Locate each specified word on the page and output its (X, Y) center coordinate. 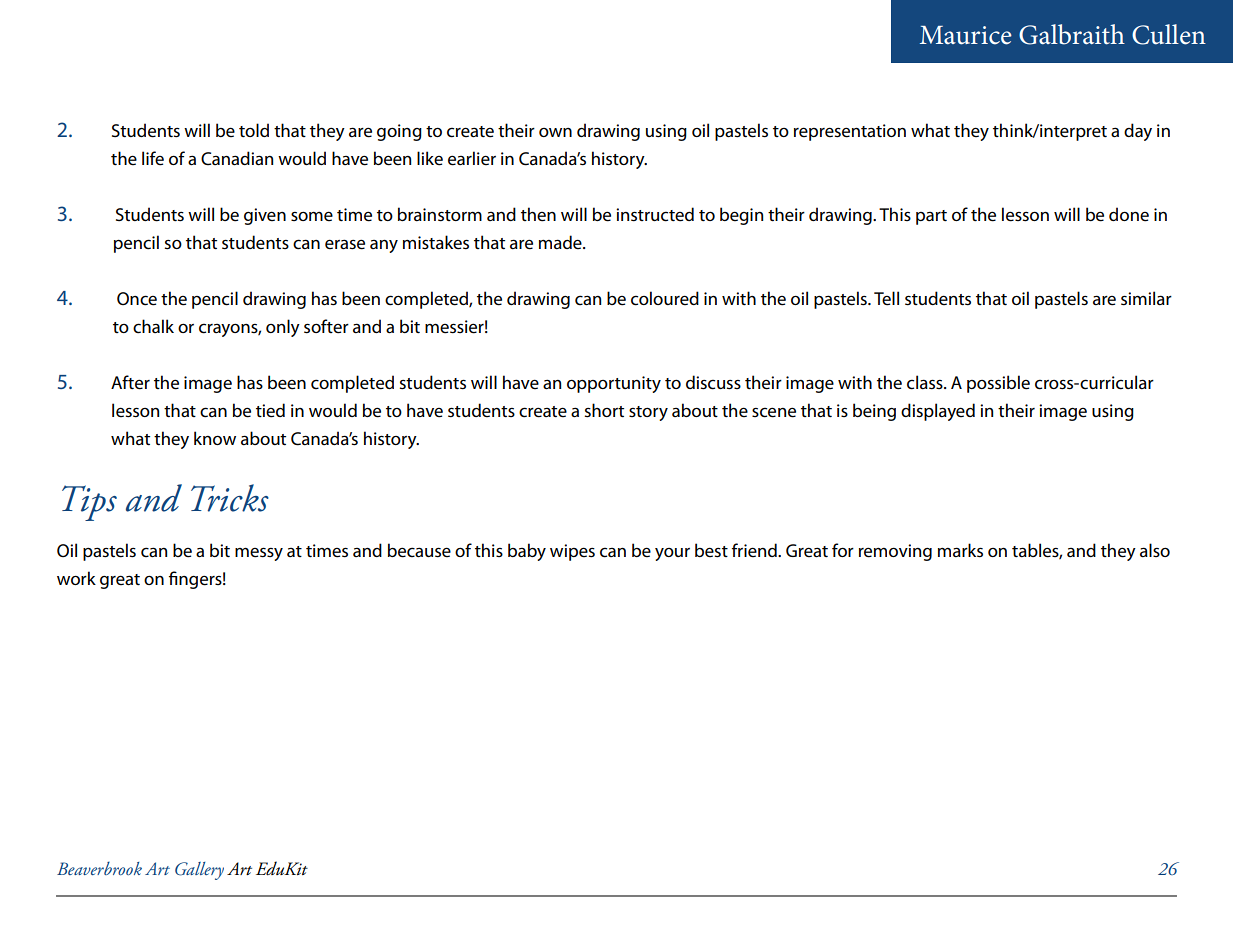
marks (960, 550)
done (1129, 214)
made (561, 242)
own (555, 132)
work (76, 578)
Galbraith (1072, 34)
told (254, 130)
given (265, 216)
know (215, 438)
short (604, 410)
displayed (938, 412)
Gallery (199, 871)
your (672, 554)
